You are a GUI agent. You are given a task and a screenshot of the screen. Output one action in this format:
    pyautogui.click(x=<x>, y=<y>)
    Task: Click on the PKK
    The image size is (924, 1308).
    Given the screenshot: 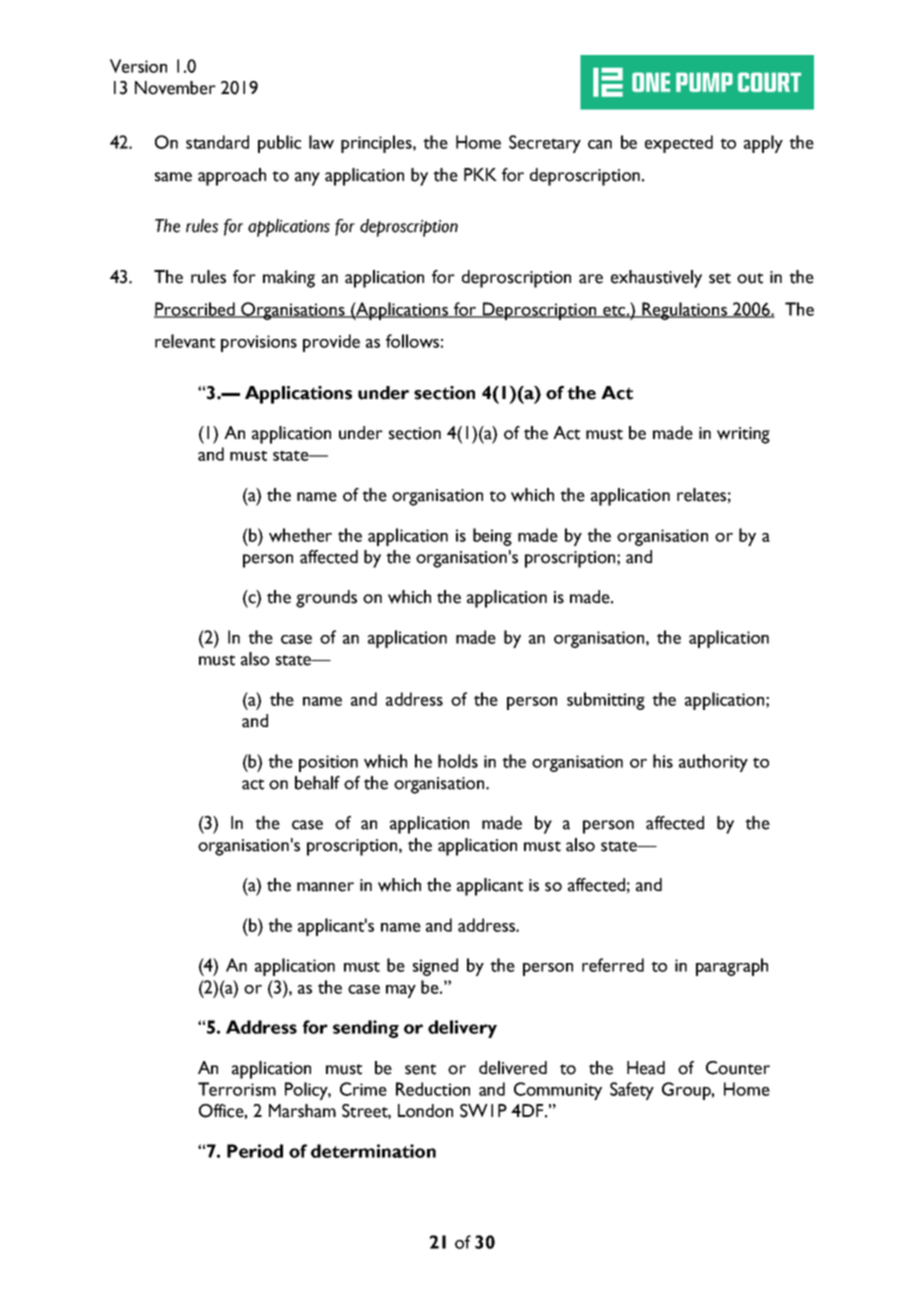 What is the action you would take?
    pyautogui.click(x=480, y=174)
